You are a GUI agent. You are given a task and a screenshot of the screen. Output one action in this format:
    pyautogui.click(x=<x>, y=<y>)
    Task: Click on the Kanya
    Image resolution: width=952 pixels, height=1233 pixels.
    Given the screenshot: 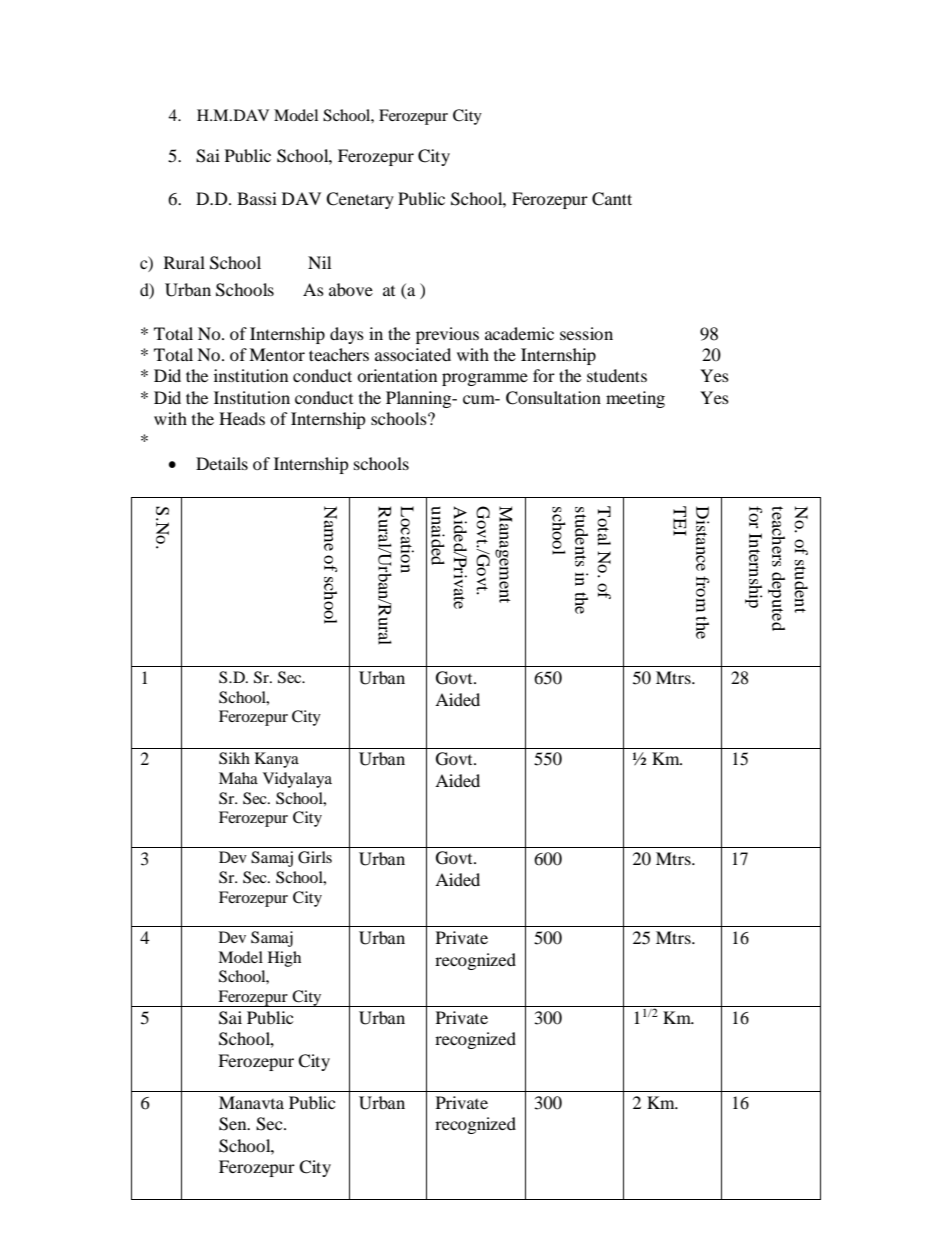 What is the action you would take?
    pyautogui.click(x=277, y=760)
